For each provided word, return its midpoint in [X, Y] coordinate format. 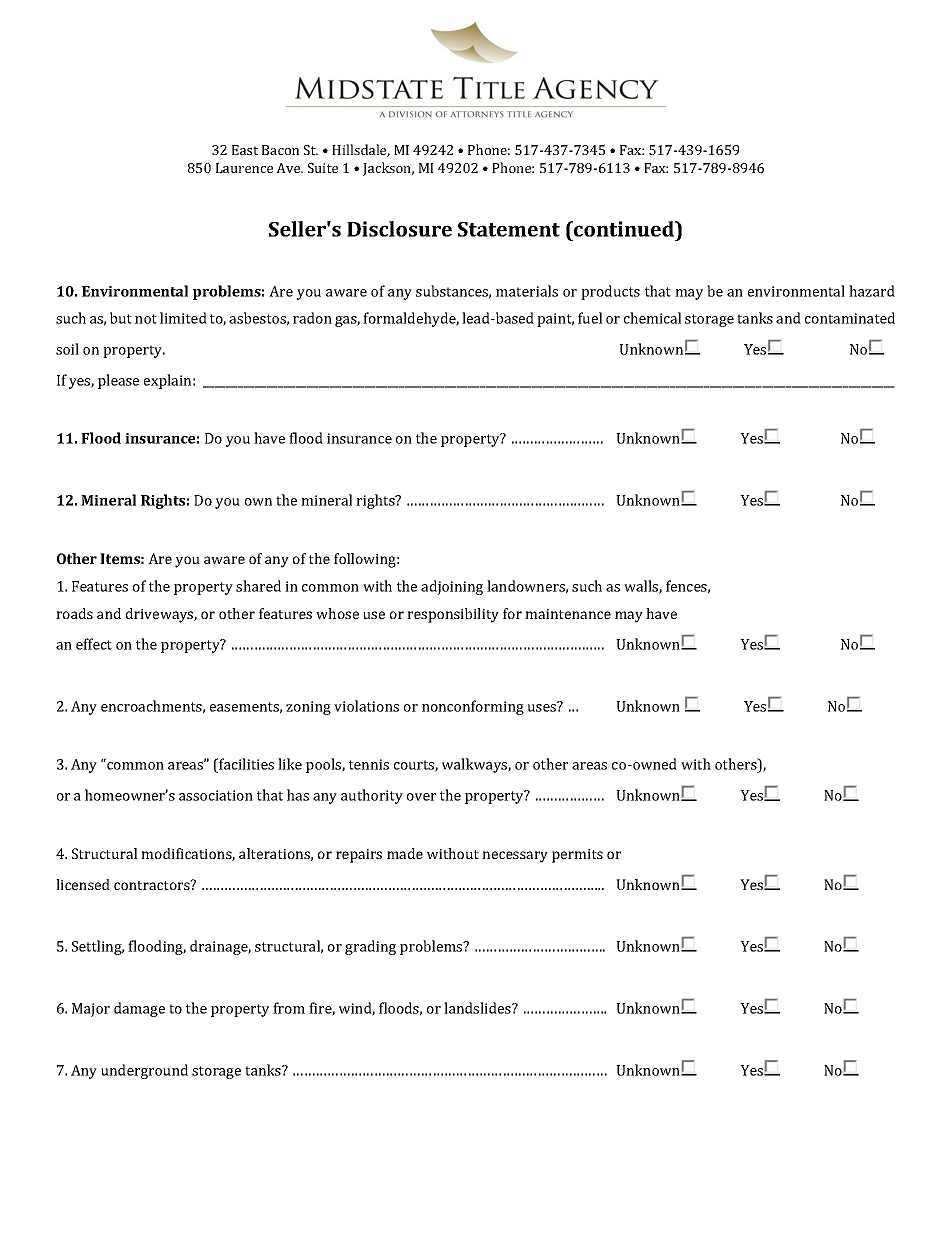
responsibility [453, 615]
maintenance [568, 614]
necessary [515, 857]
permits [577, 856]
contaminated [850, 318]
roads [74, 613]
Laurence [244, 168]
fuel [590, 318]
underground [144, 1071]
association [216, 795]
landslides [478, 1008]
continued [624, 229]
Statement [509, 229]
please [118, 381]
